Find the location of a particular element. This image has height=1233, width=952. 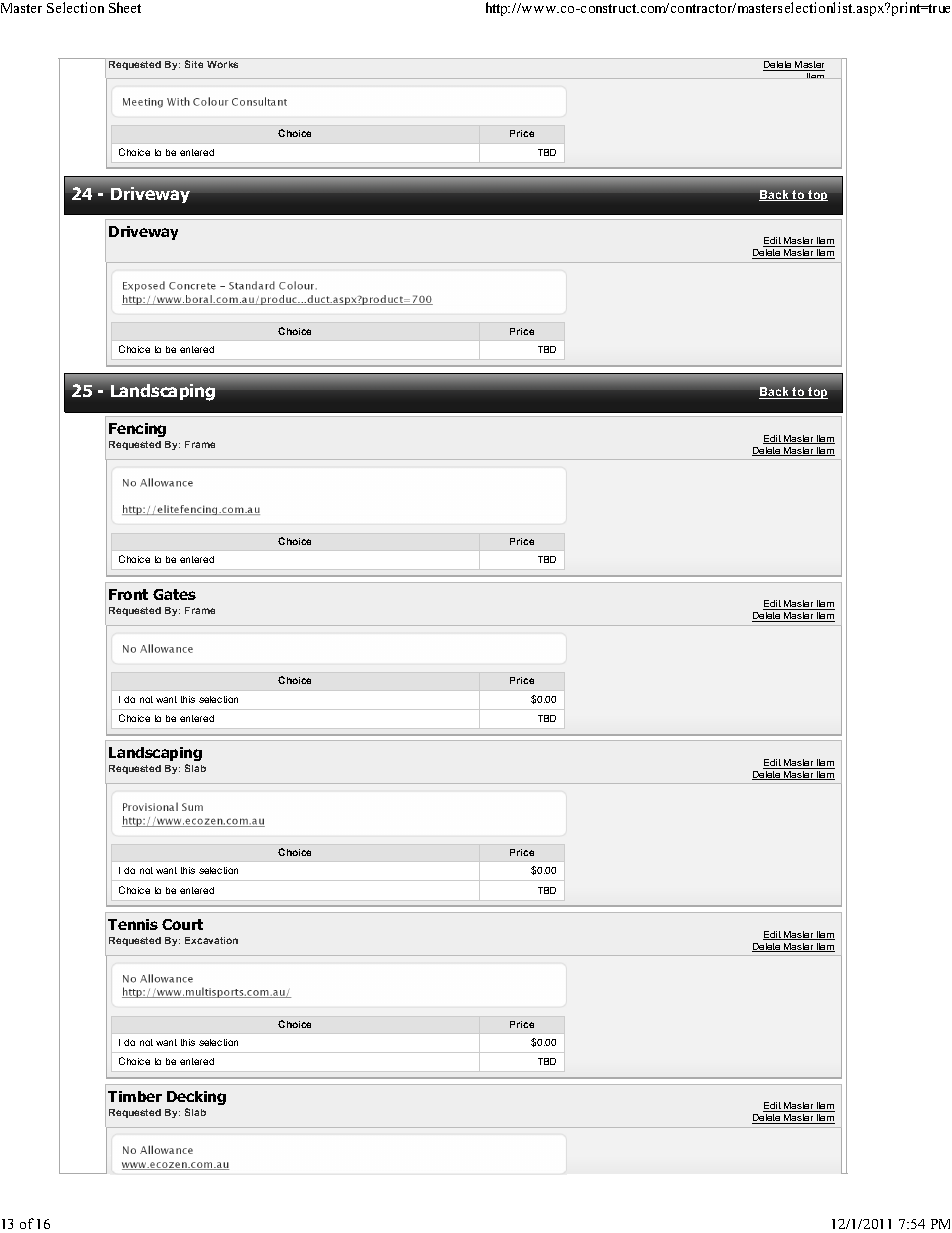

Gates is located at coordinates (174, 594).
